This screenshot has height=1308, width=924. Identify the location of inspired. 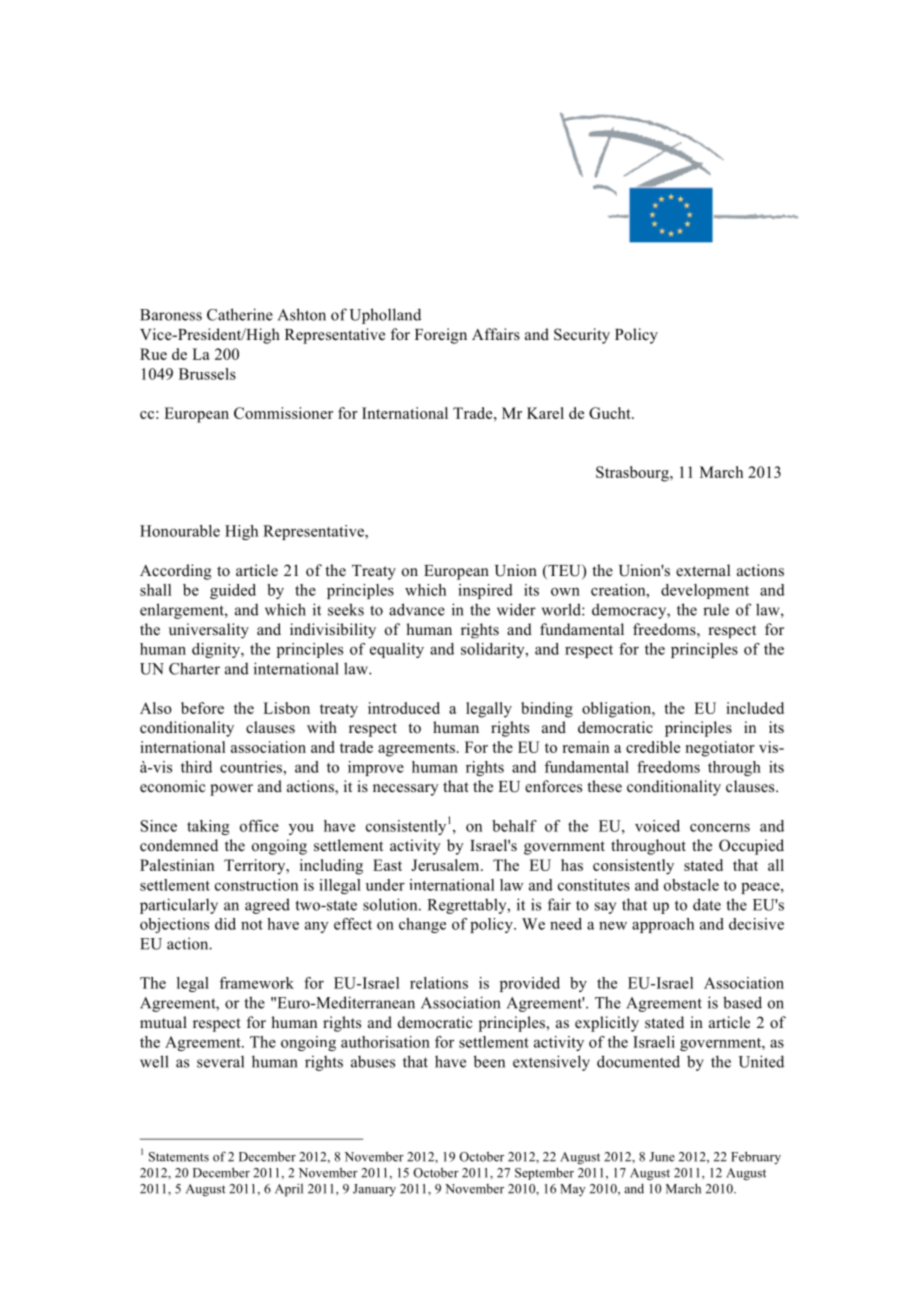
(485, 591).
